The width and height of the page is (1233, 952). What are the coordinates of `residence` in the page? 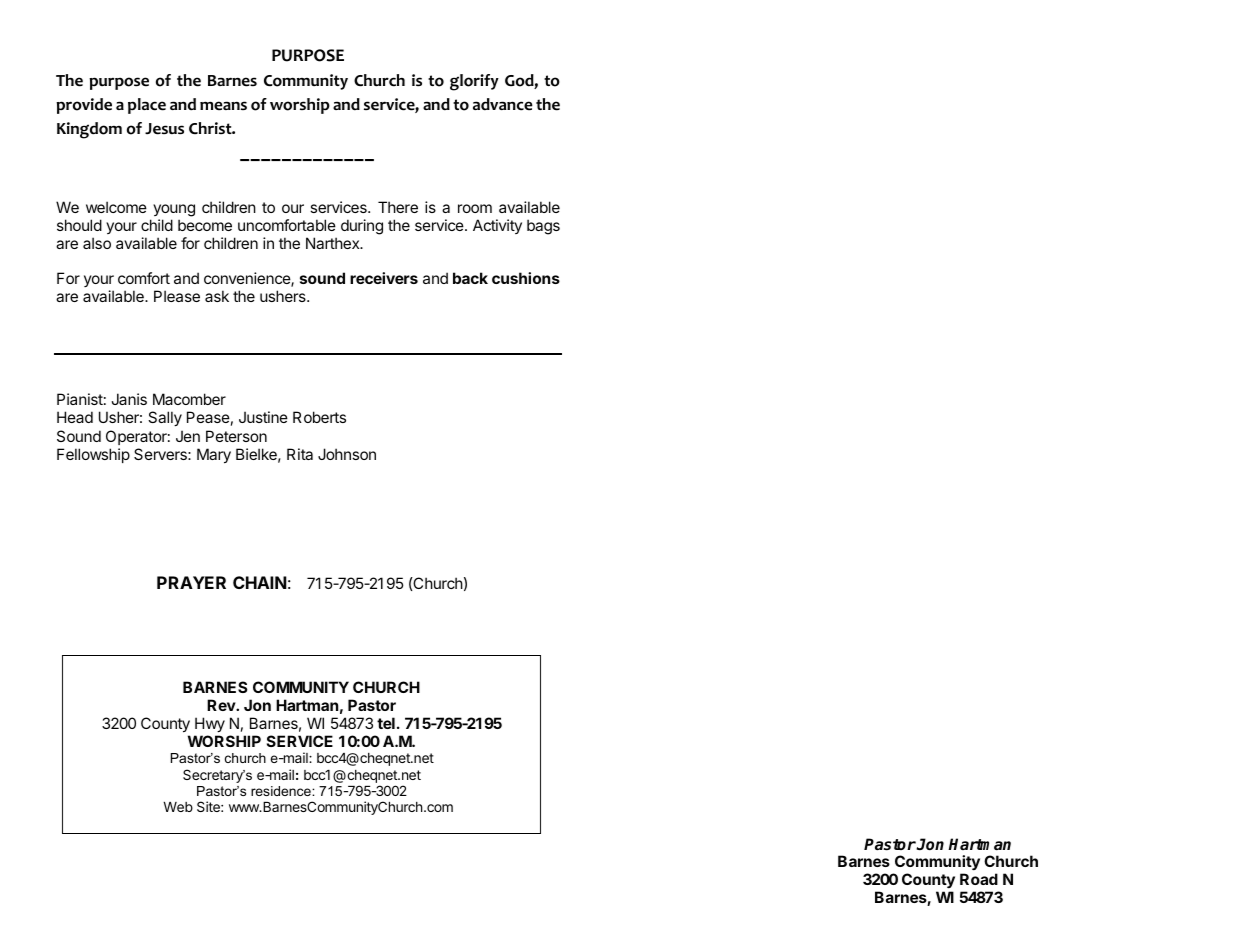 It's located at (282, 791).
